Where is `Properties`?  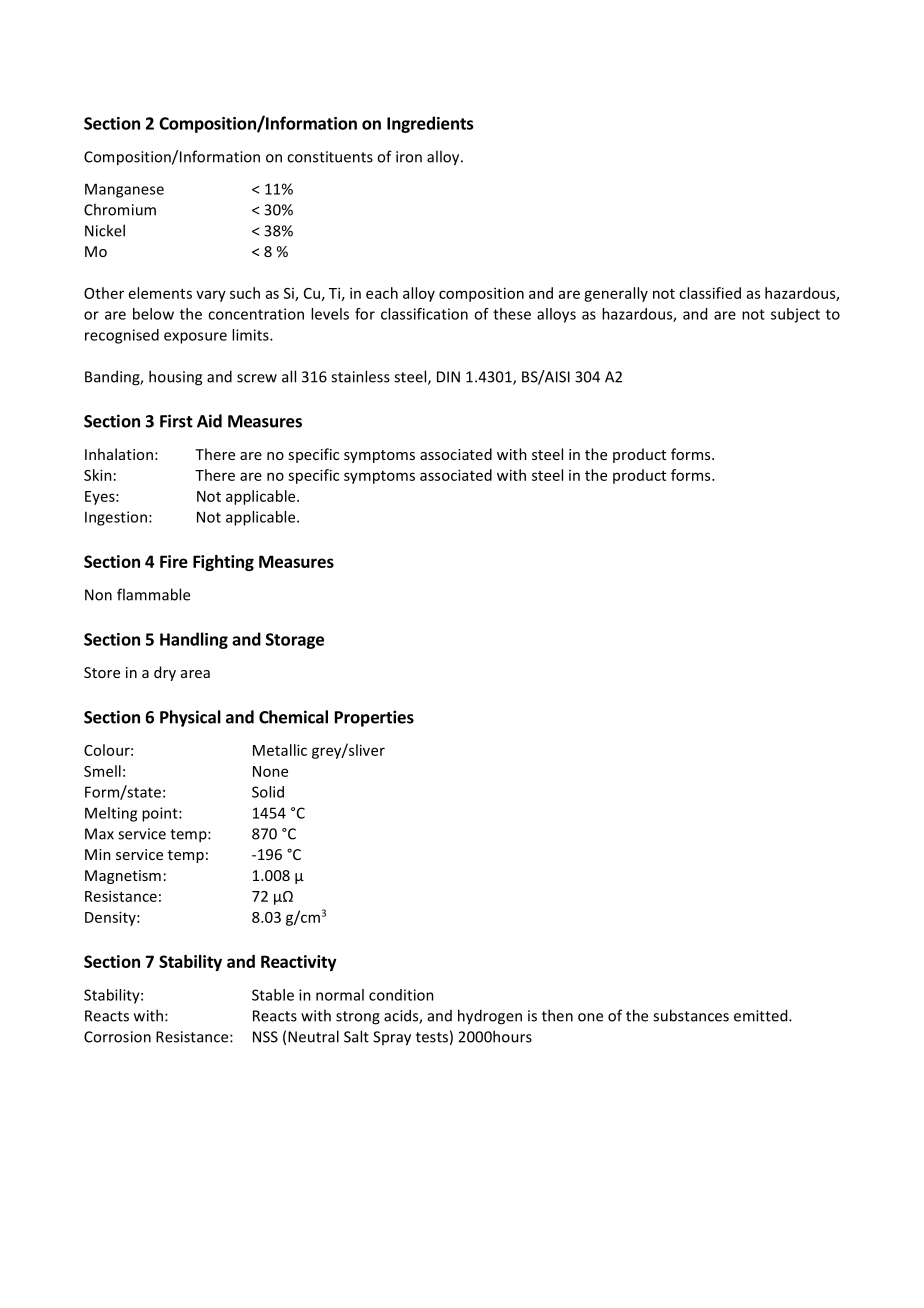 Properties is located at coordinates (374, 718).
